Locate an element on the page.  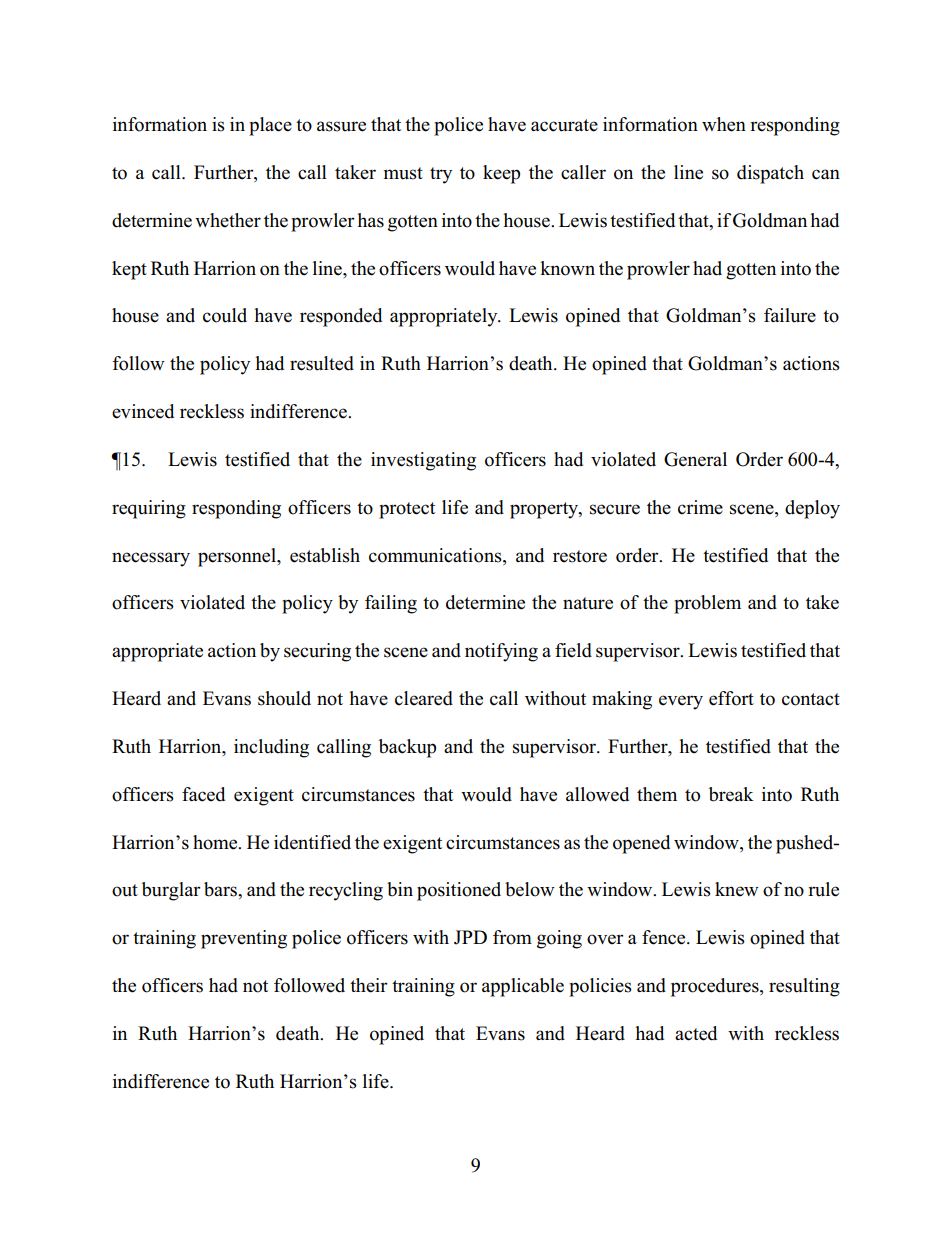
dispatch is located at coordinates (770, 174).
